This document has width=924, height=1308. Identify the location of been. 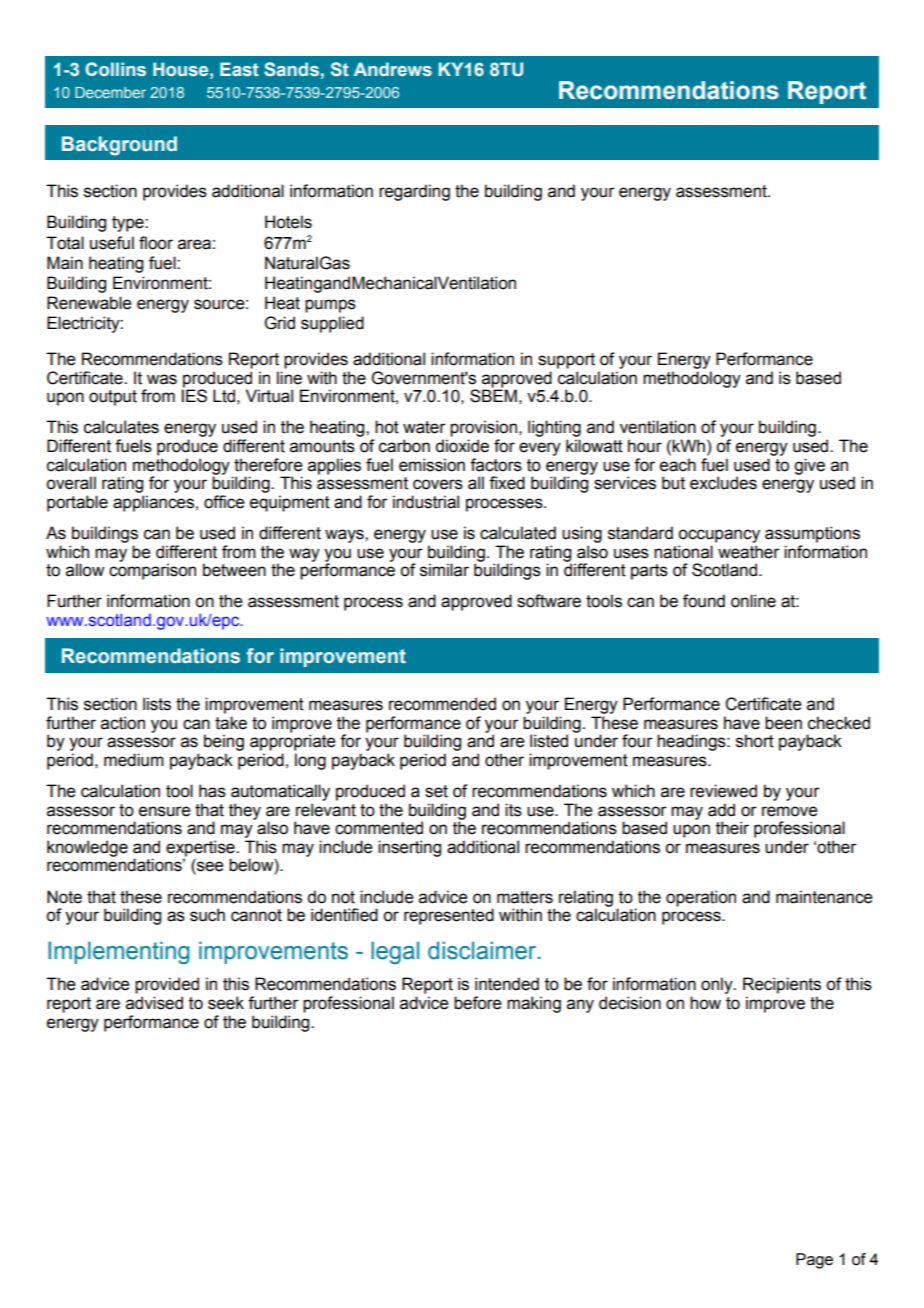
(783, 723).
